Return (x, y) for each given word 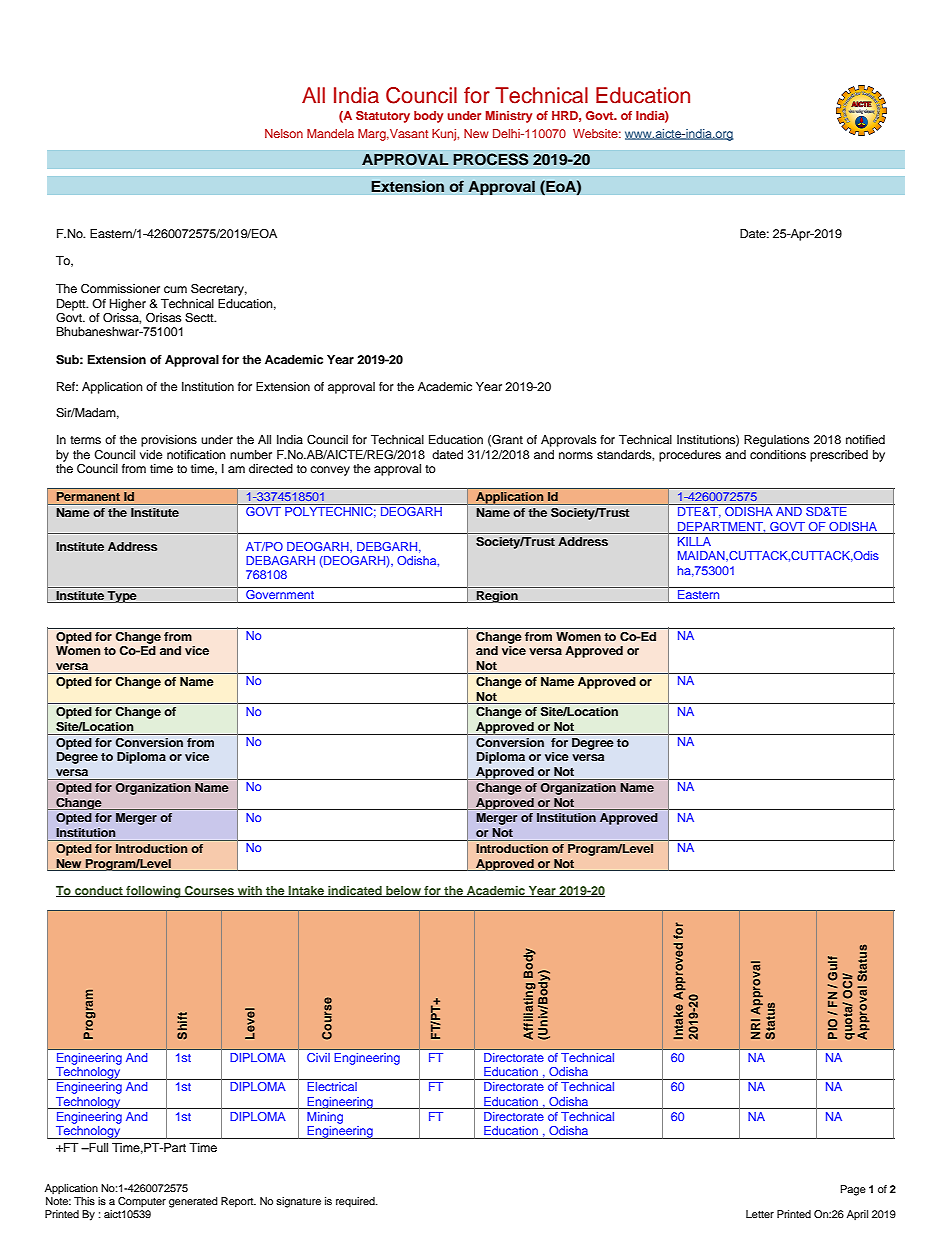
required (356, 1202)
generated (193, 1202)
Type (122, 597)
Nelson (284, 133)
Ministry (509, 117)
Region (497, 597)
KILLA (694, 541)
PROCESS (491, 159)
